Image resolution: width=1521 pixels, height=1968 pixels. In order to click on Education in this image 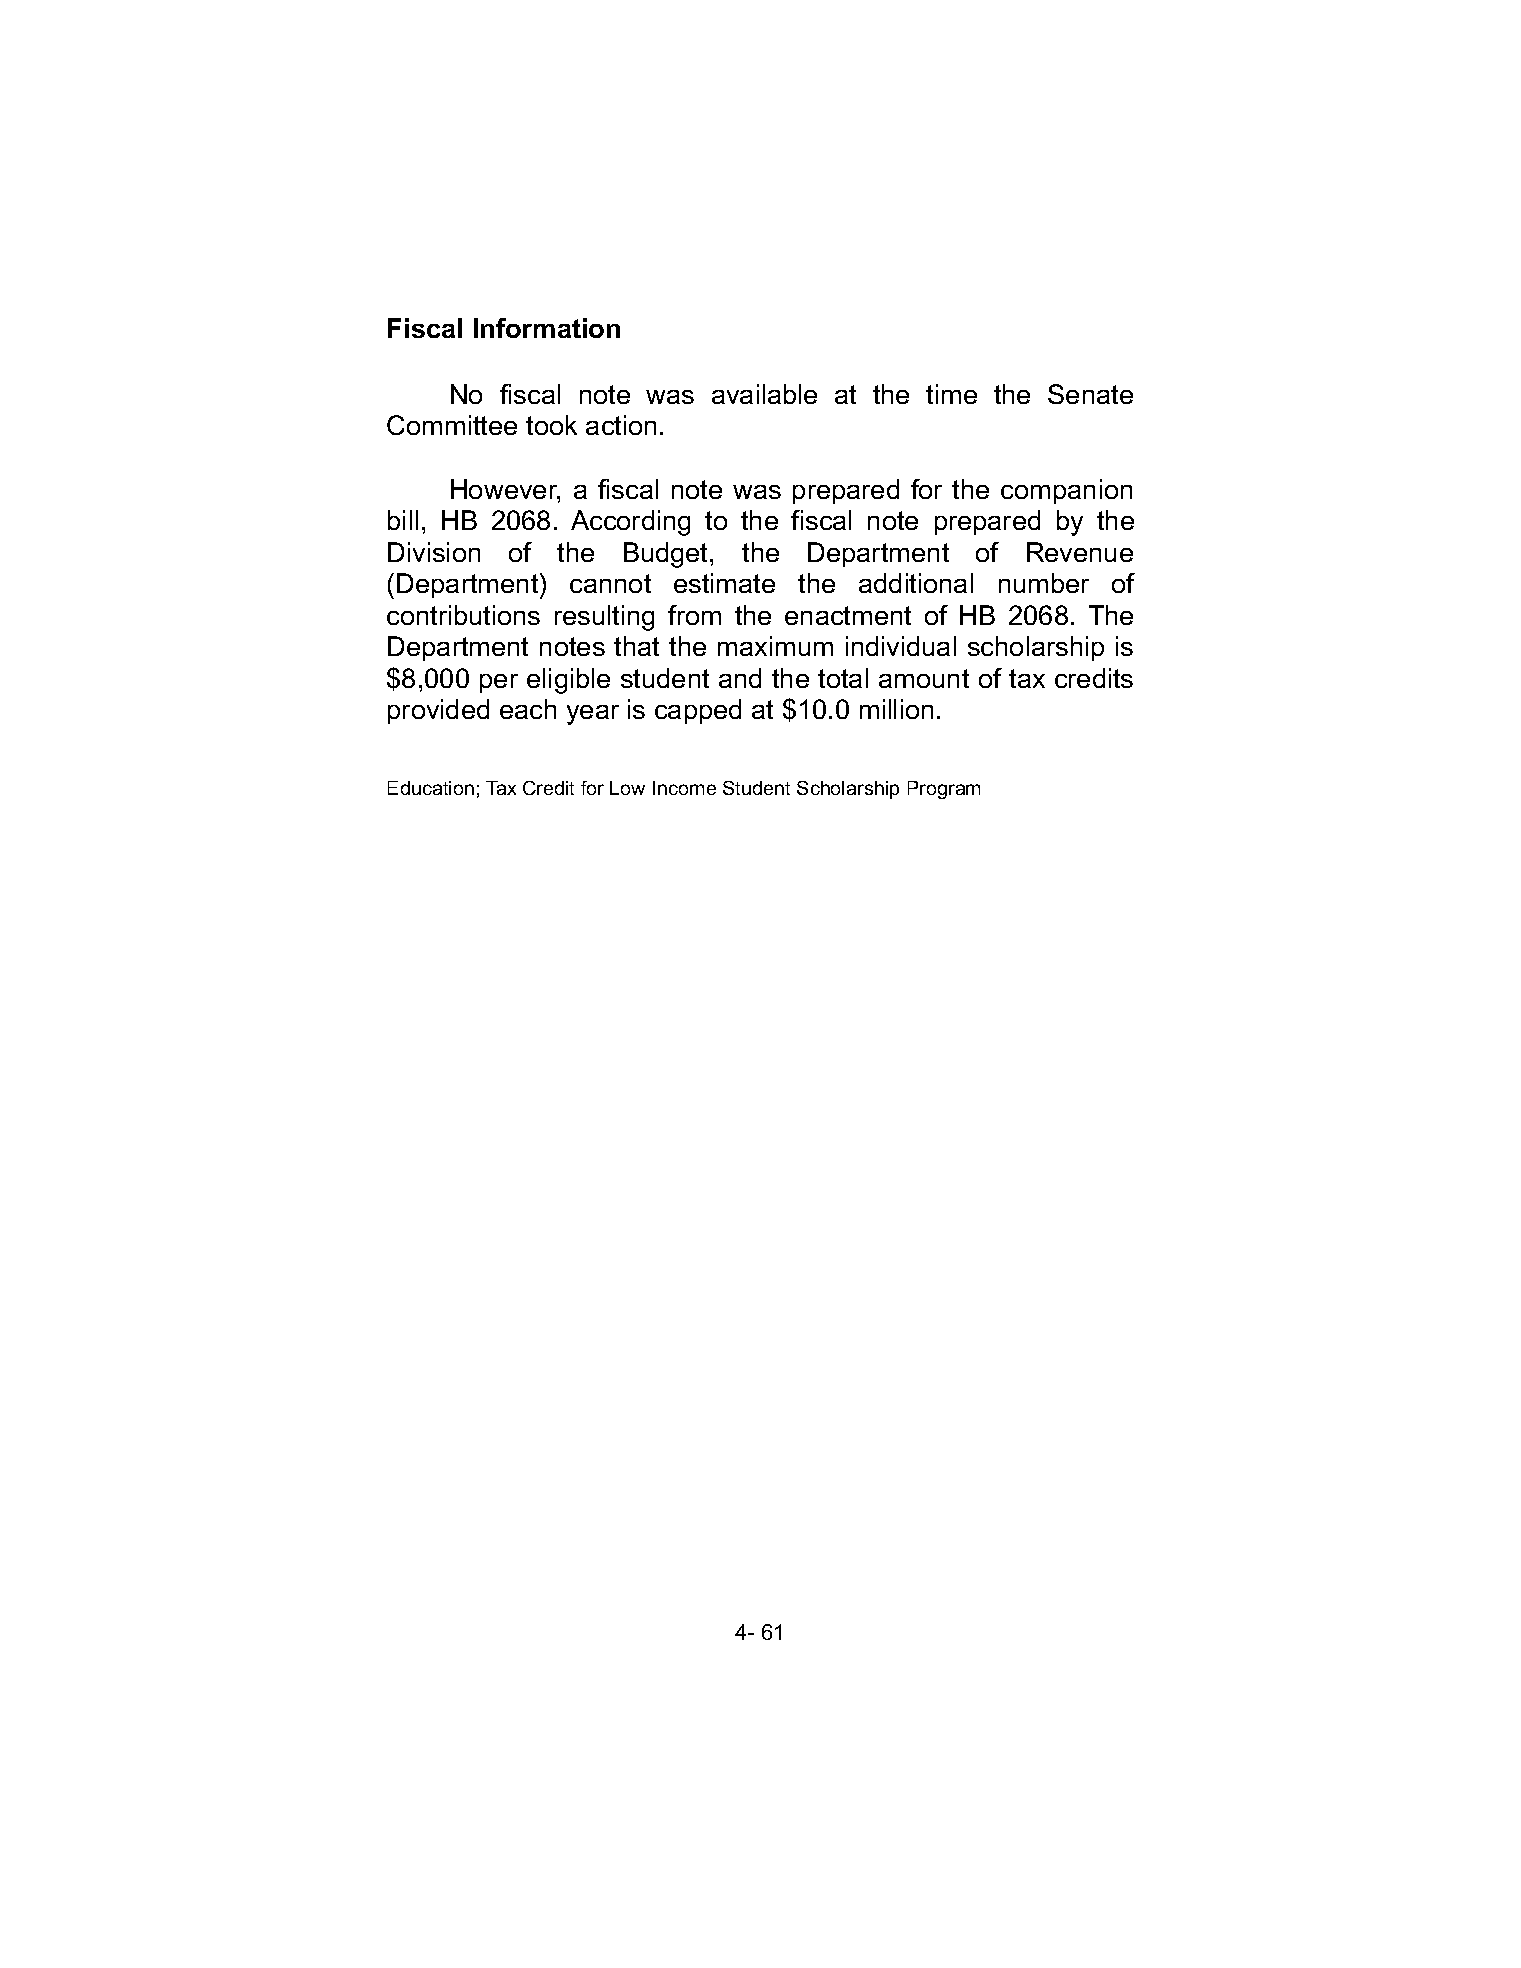, I will do `click(431, 788)`.
